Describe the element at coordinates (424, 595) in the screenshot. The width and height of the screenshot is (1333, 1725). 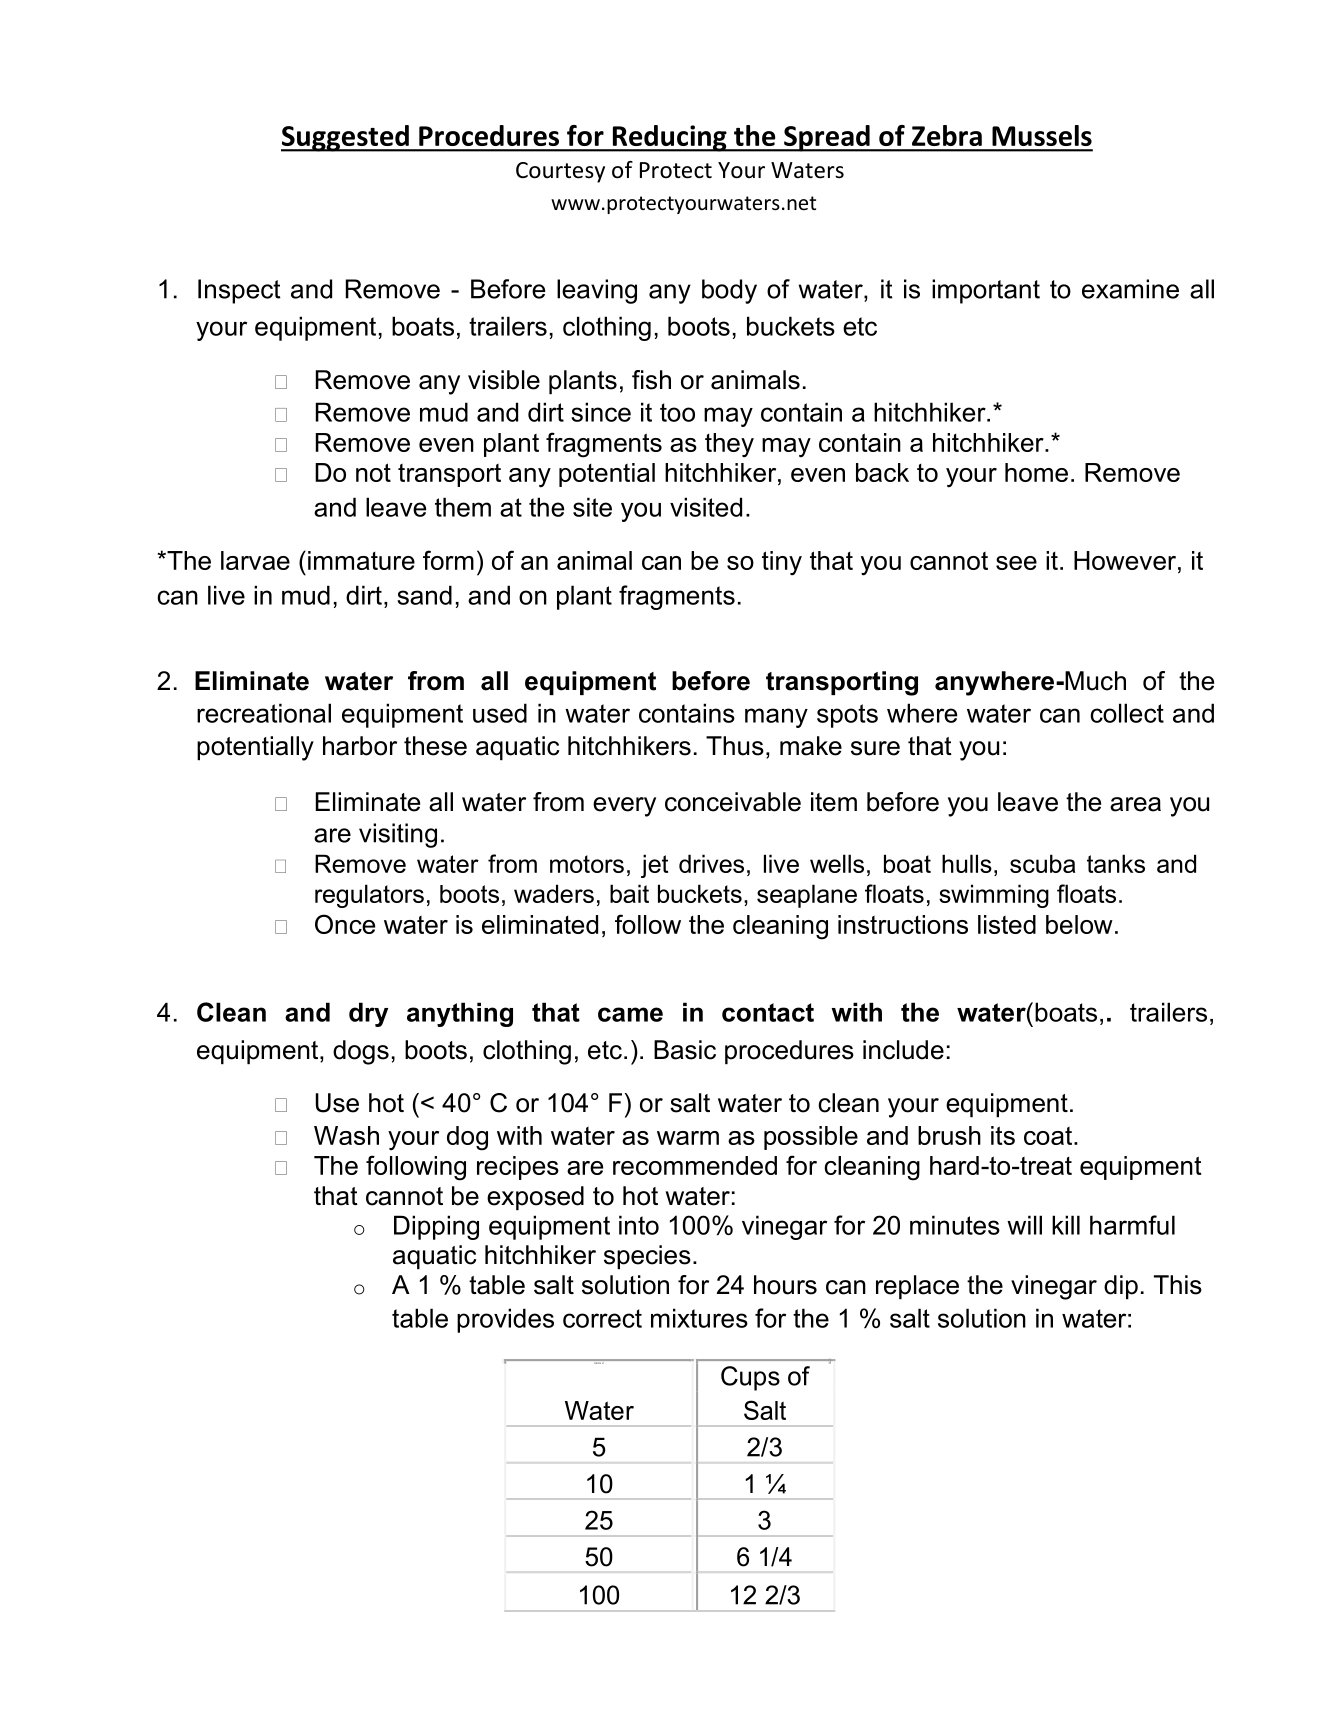
I see `sand` at that location.
